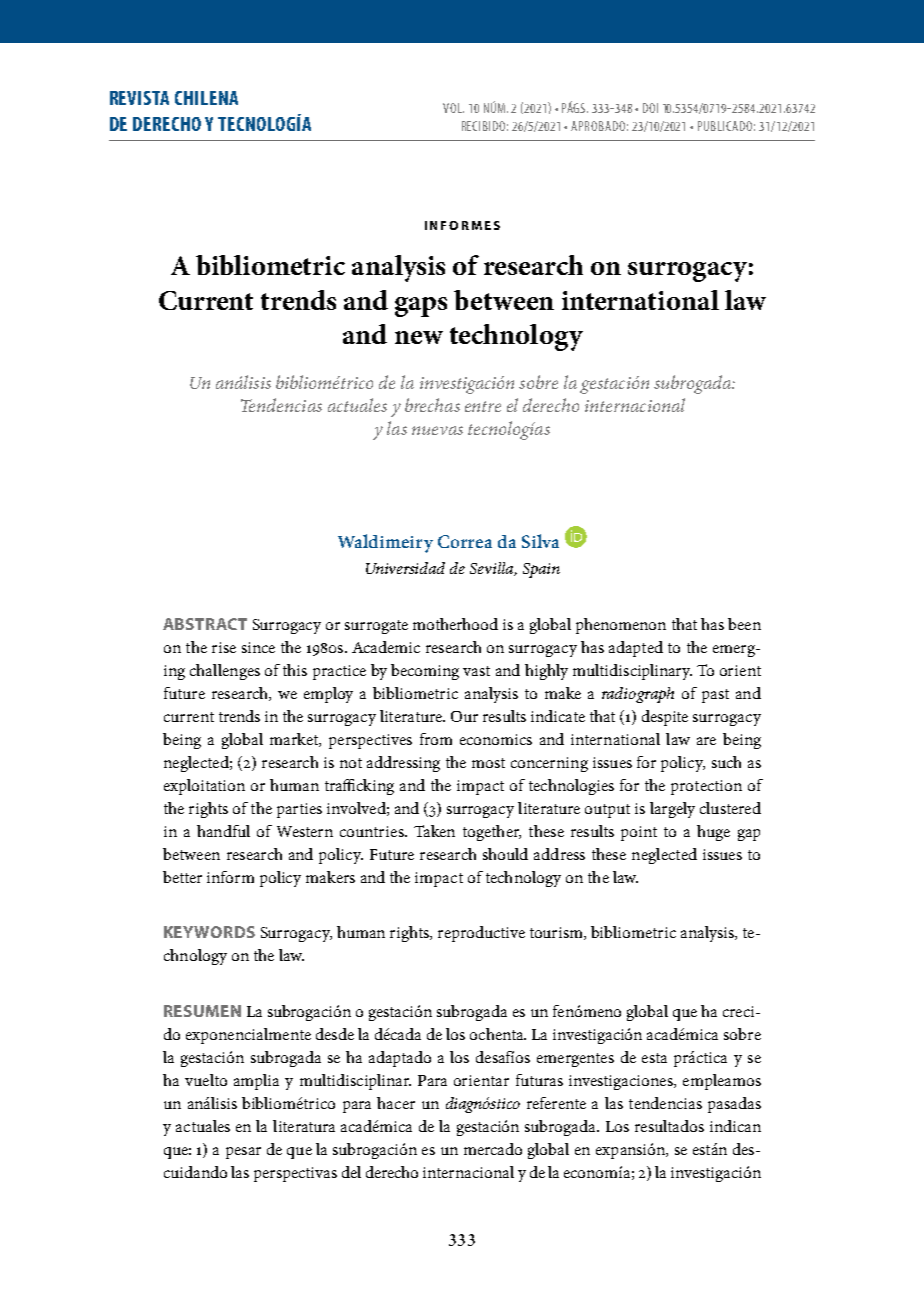  I want to click on REVISTA, so click(139, 98).
